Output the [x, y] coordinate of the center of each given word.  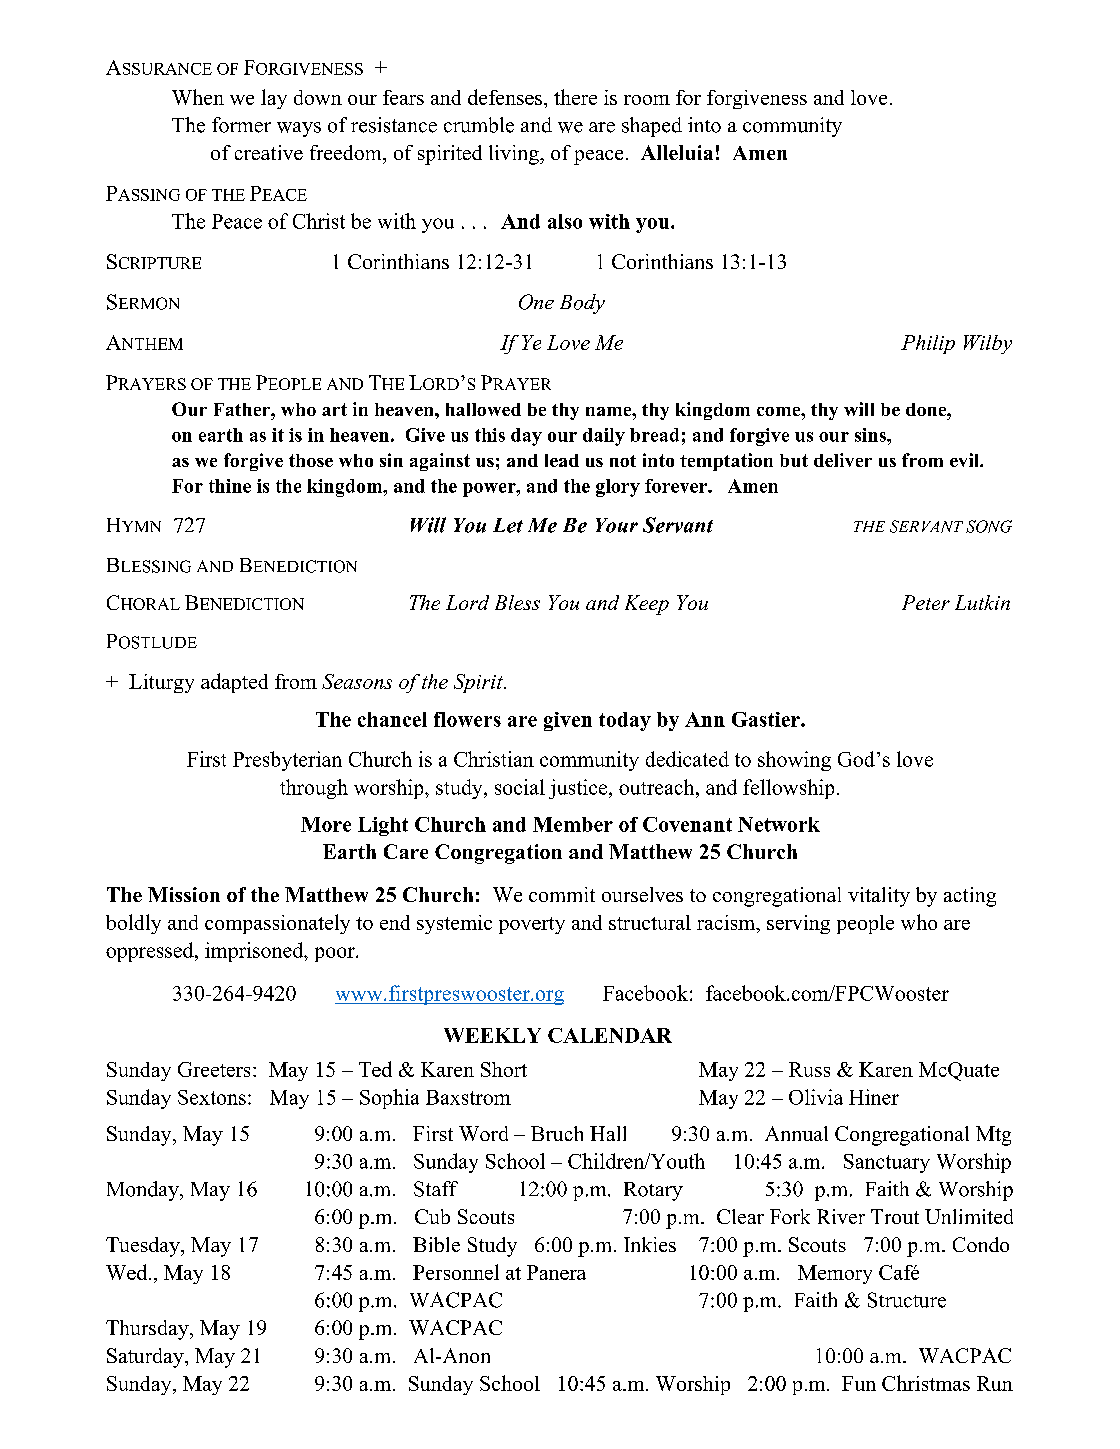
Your [617, 525]
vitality [879, 897]
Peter [926, 602]
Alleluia [677, 152]
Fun [859, 1383]
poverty [532, 925]
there [575, 97]
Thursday [148, 1330]
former [241, 125]
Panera [556, 1272]
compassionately [277, 924]
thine [230, 486]
